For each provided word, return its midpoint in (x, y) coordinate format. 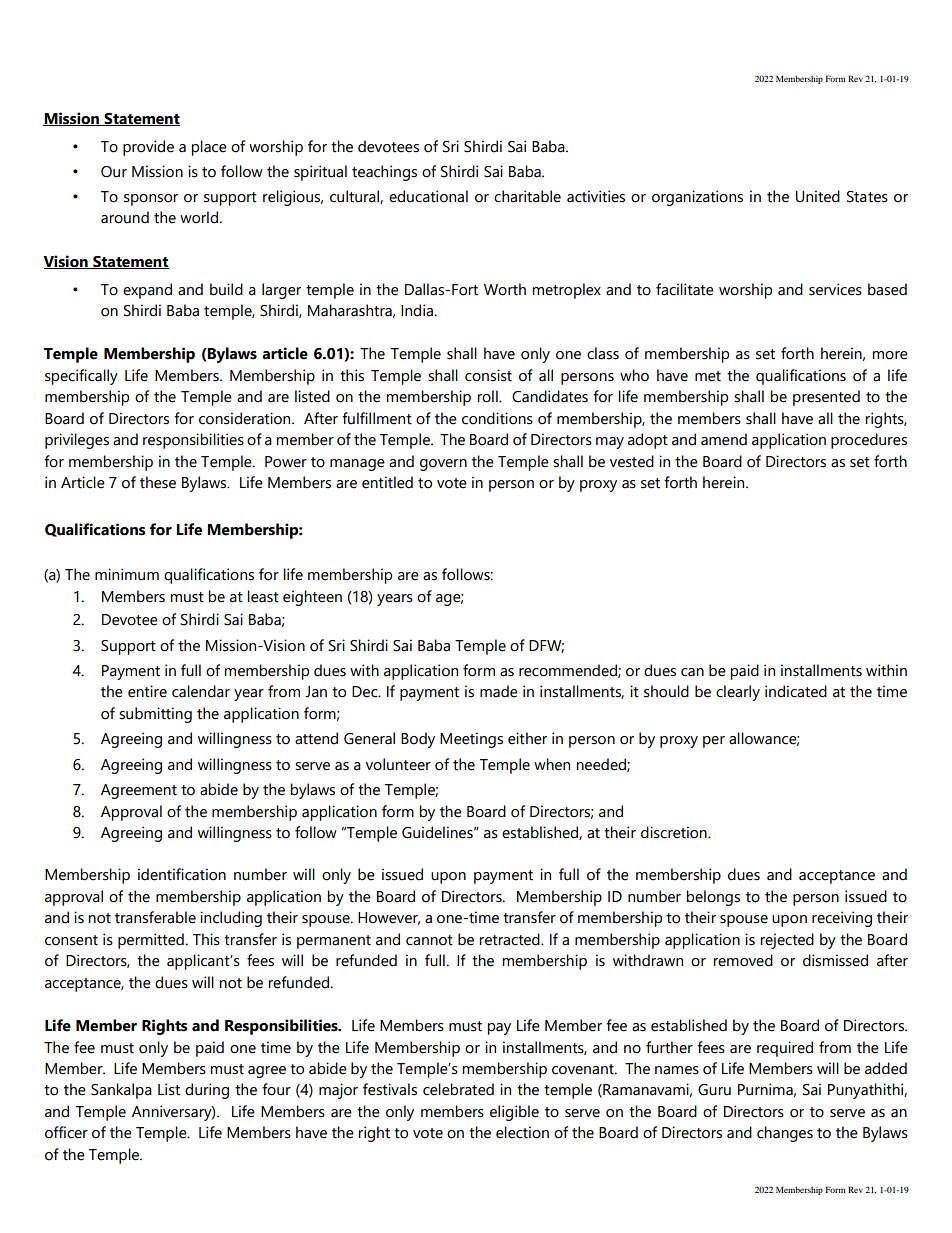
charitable (527, 196)
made (499, 691)
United (818, 196)
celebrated (458, 1089)
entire (147, 691)
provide (148, 148)
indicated (796, 691)
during (207, 1091)
